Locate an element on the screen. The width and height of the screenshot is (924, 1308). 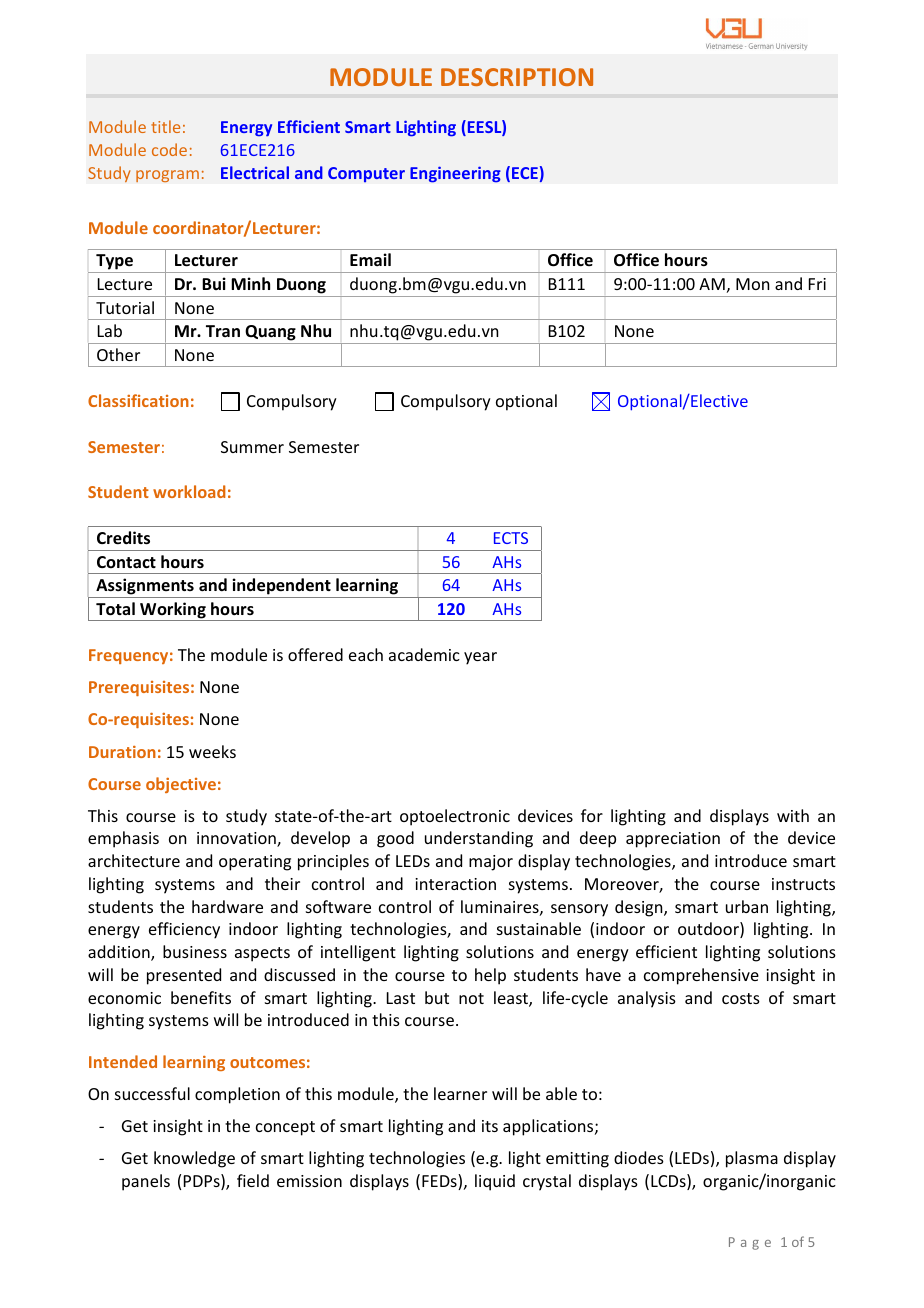
year is located at coordinates (480, 658).
